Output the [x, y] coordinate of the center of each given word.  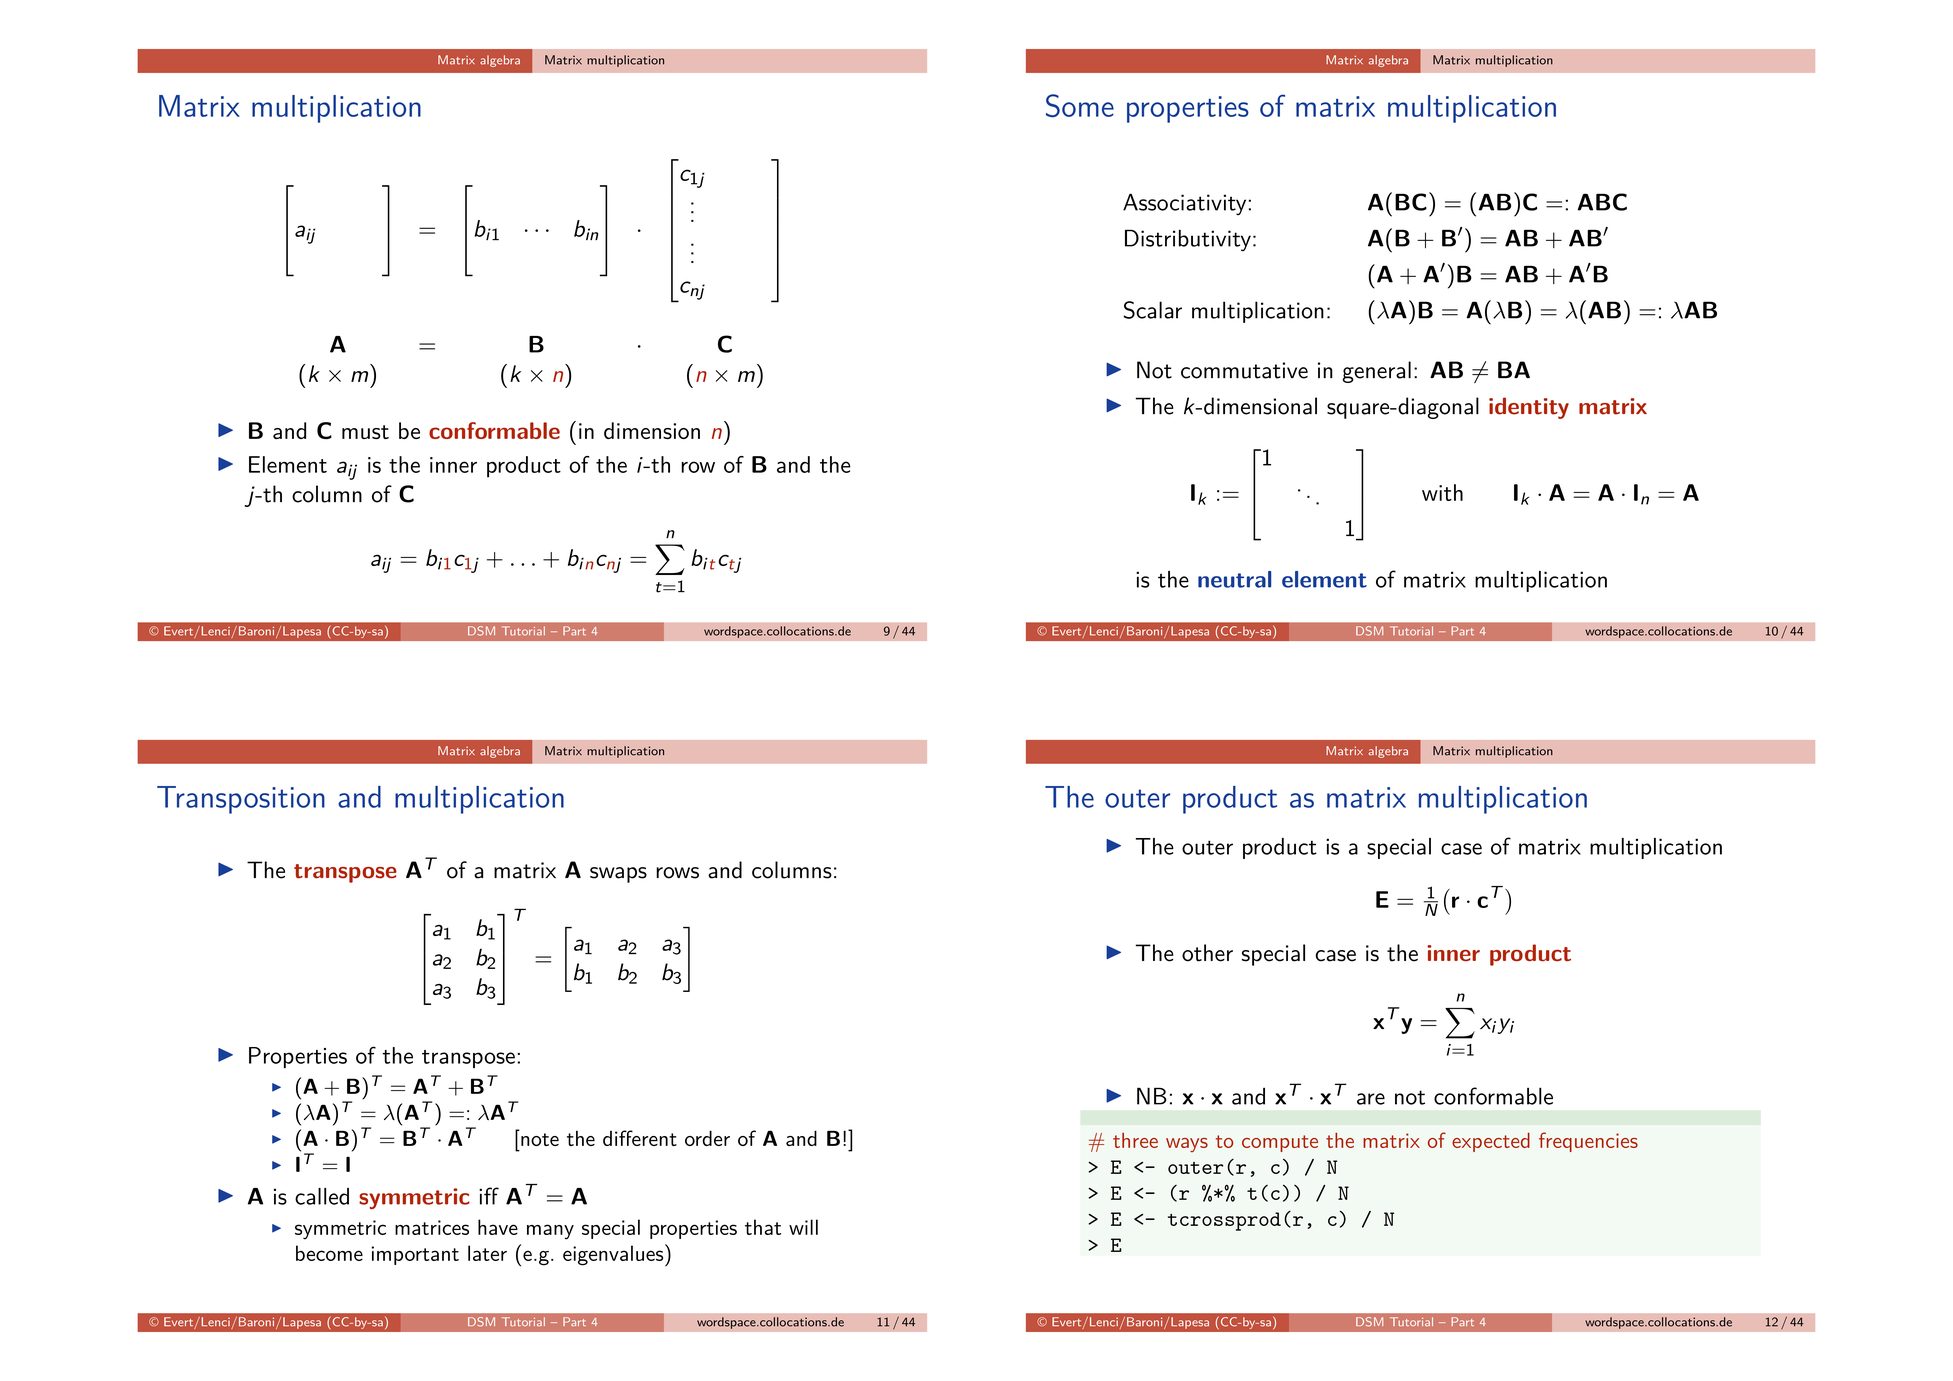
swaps [618, 875]
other [1207, 953]
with [1442, 492]
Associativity [1184, 204]
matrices [432, 1227]
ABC [1602, 202]
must [365, 432]
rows [677, 873]
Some [1080, 105]
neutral [1234, 579]
